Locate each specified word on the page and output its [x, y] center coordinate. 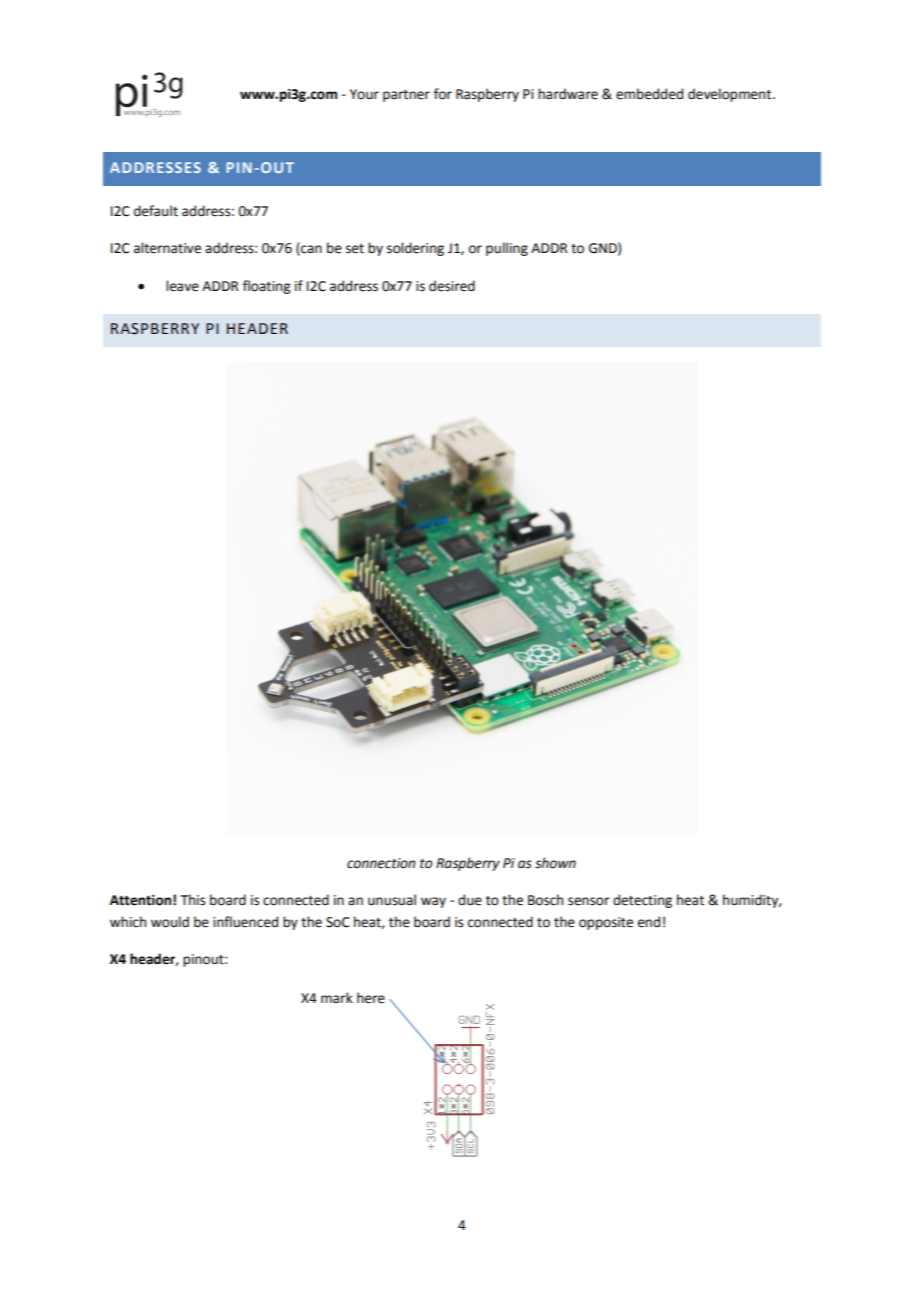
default [156, 211]
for [443, 94]
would [170, 922]
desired [452, 286]
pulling [507, 249]
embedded [649, 94]
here [371, 998]
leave [182, 286]
